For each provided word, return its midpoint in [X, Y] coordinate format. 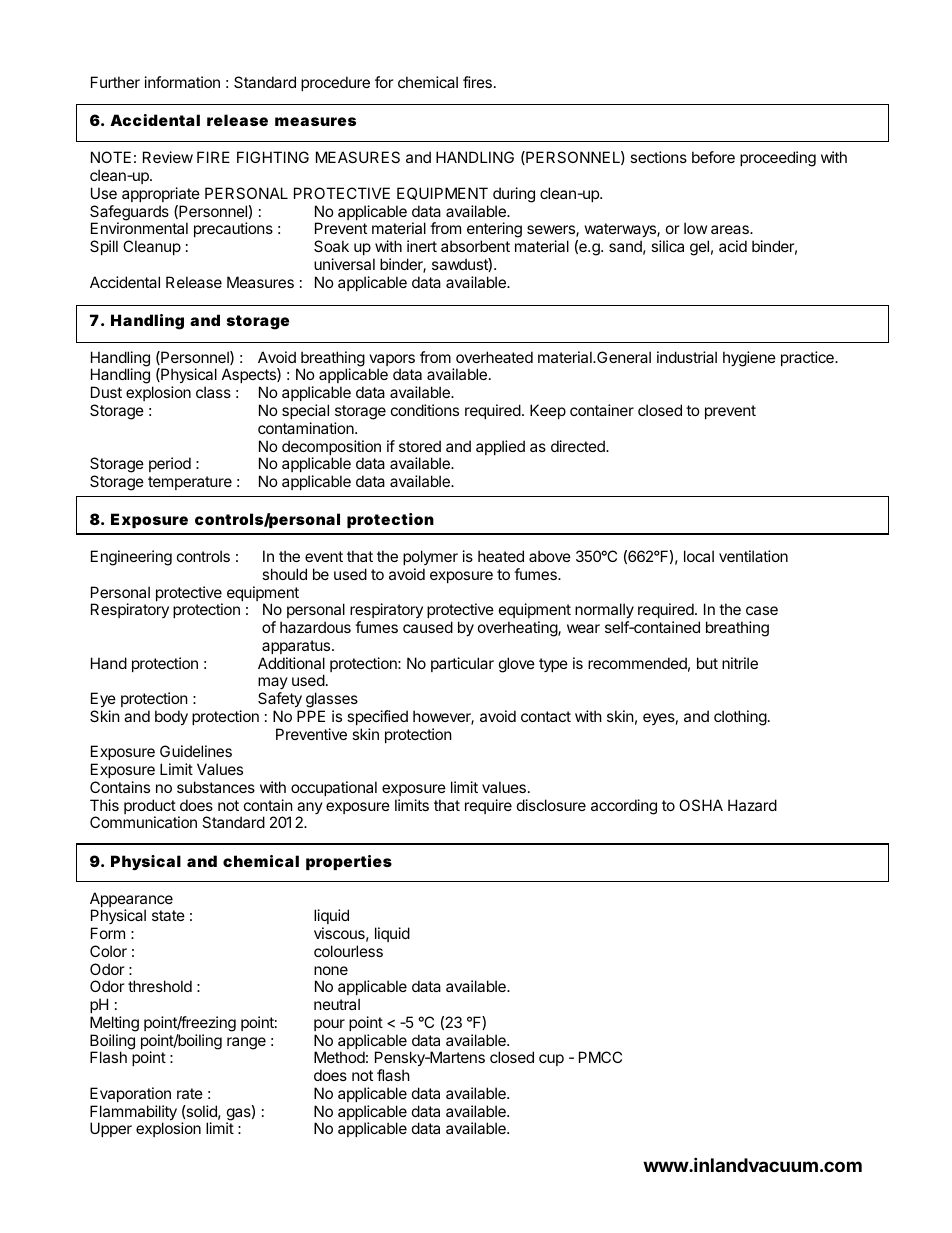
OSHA [701, 805]
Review [168, 157]
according [624, 807]
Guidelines [196, 751]
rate [190, 1093]
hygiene [749, 359]
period [170, 464]
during [514, 195]
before [713, 157]
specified [377, 717]
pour [329, 1025]
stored [420, 446]
